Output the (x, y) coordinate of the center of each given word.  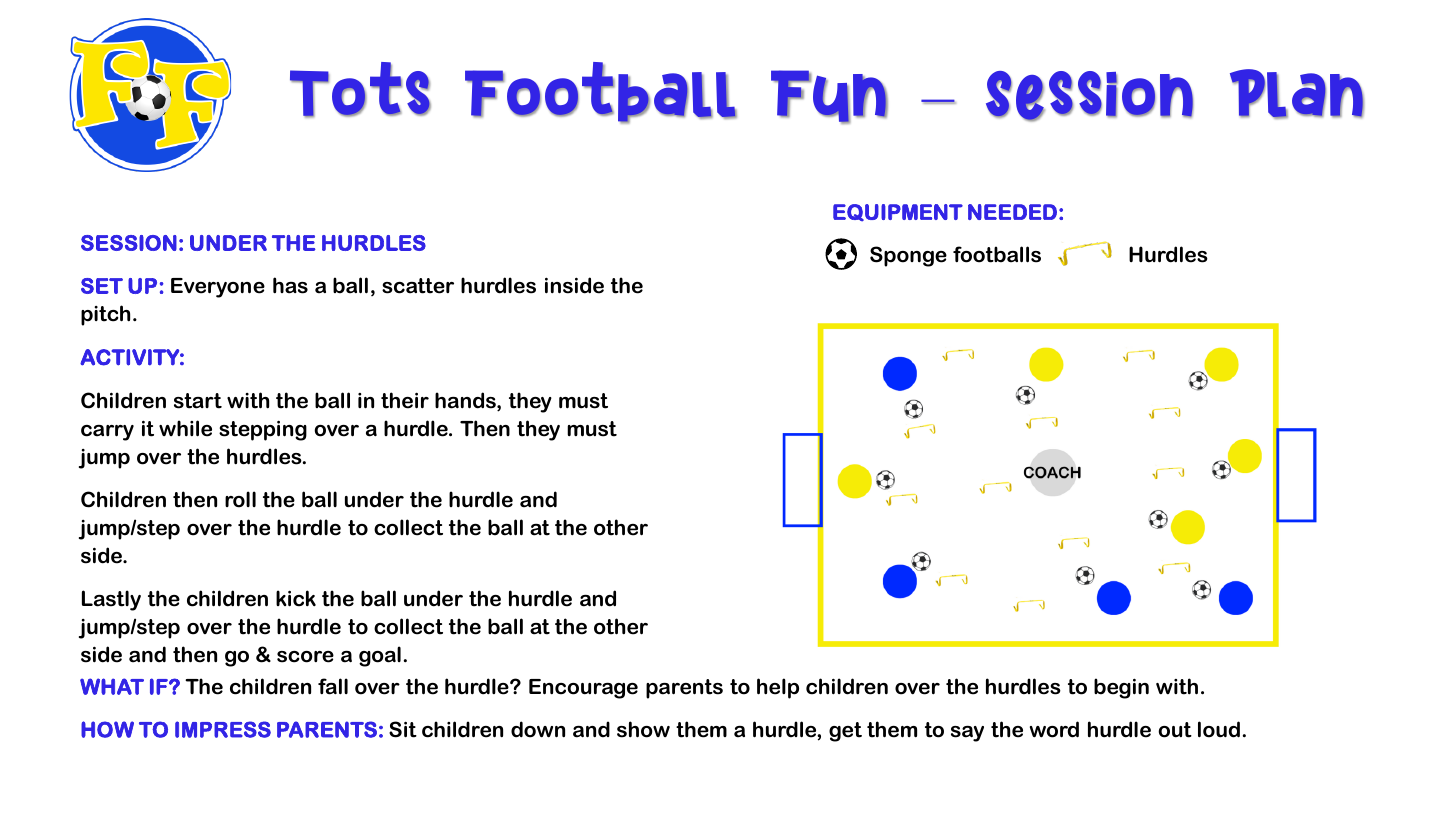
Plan (1297, 94)
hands (466, 401)
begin (1121, 688)
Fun (829, 97)
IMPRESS (223, 729)
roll (240, 499)
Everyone (218, 288)
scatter (418, 286)
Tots (360, 90)
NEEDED (1012, 212)
